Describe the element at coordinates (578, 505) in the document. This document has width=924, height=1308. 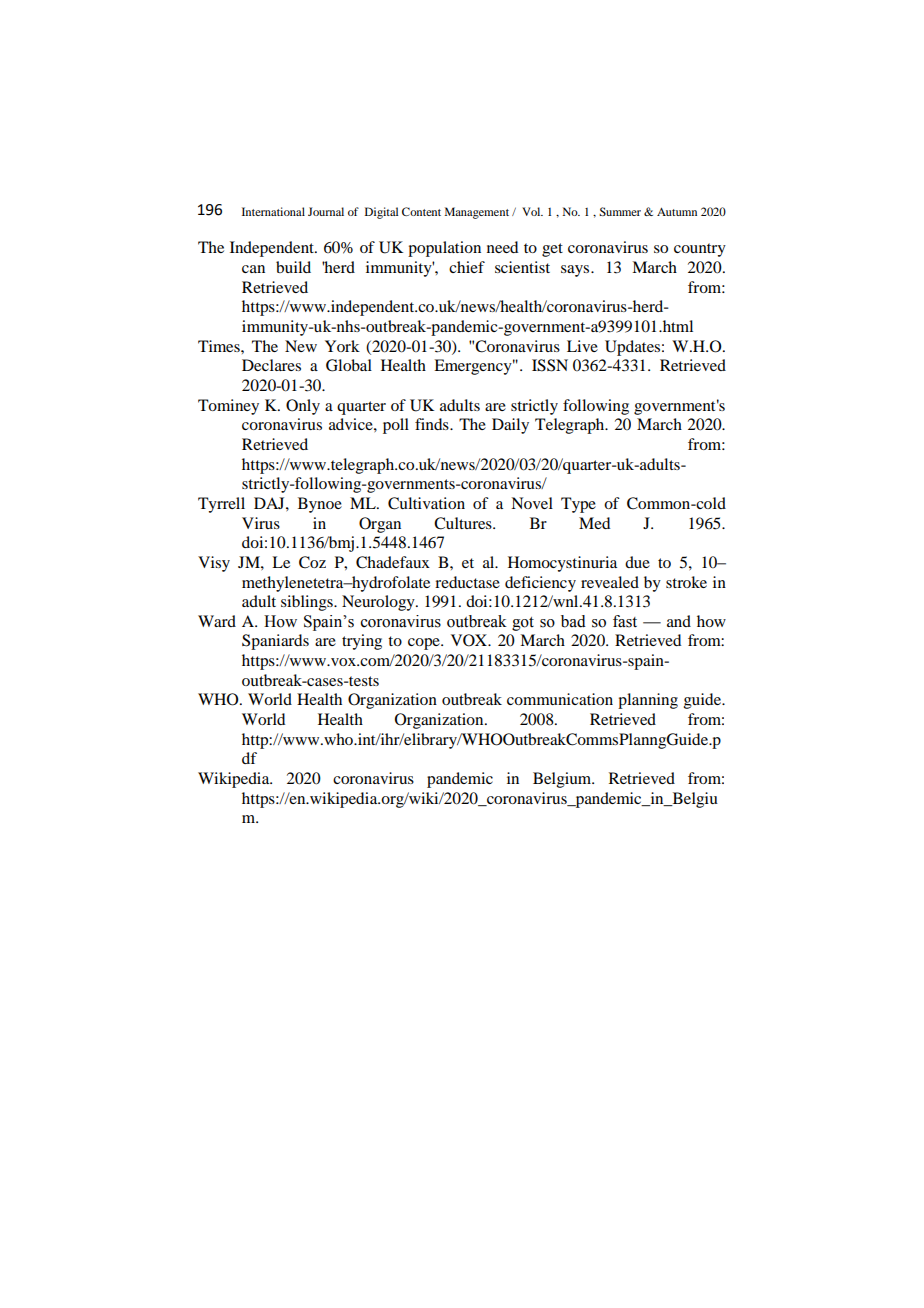
I see `Type` at that location.
